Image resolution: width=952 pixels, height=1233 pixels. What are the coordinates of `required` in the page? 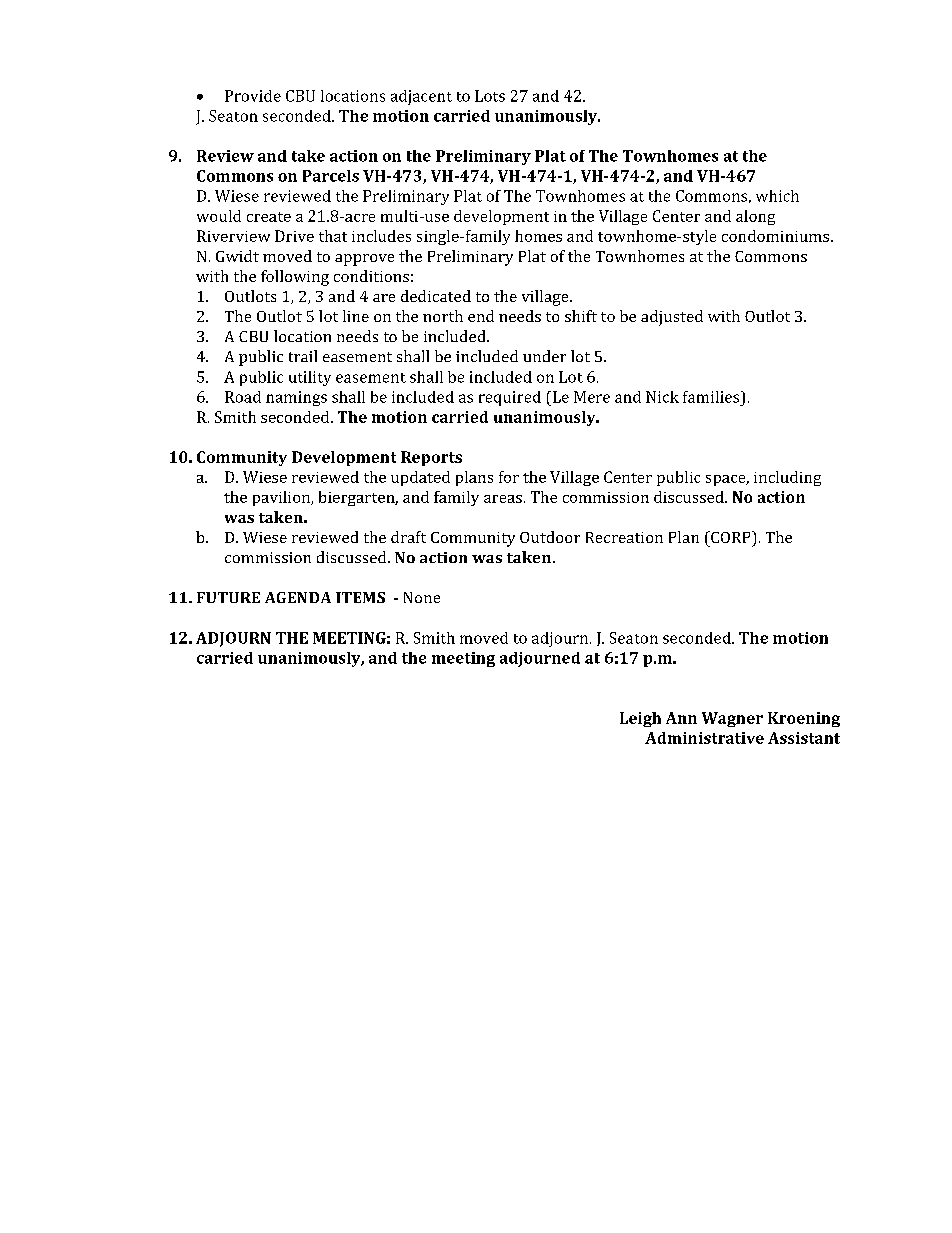 It's located at (510, 398).
